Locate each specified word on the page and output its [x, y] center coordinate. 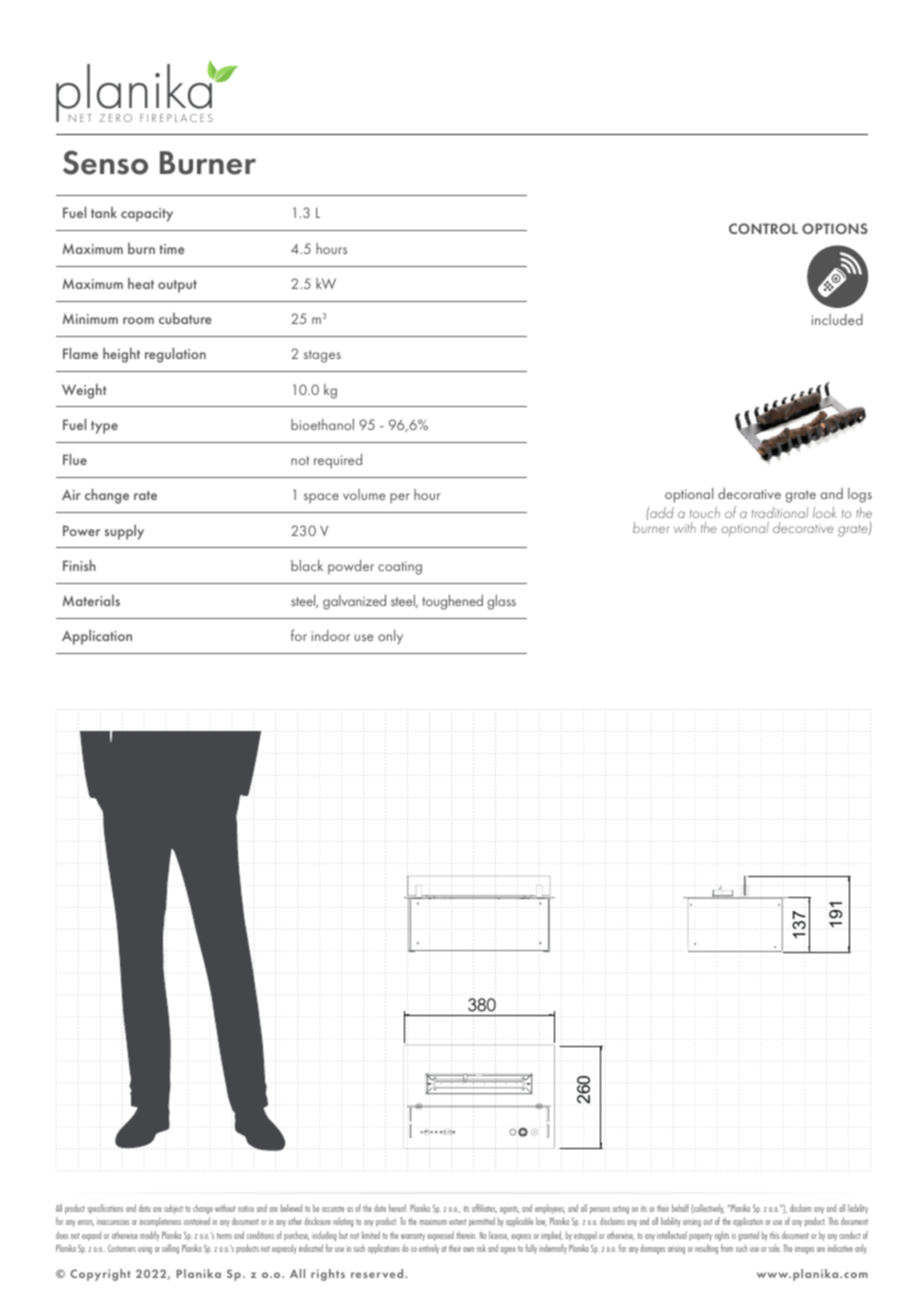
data [144, 1208]
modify [149, 1236]
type [104, 427]
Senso [105, 162]
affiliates [484, 1208]
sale [775, 1248]
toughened [452, 602]
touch [705, 512]
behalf [680, 1208]
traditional [780, 512]
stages [322, 356]
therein [466, 1235]
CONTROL [763, 228]
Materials [91, 600]
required [338, 461]
